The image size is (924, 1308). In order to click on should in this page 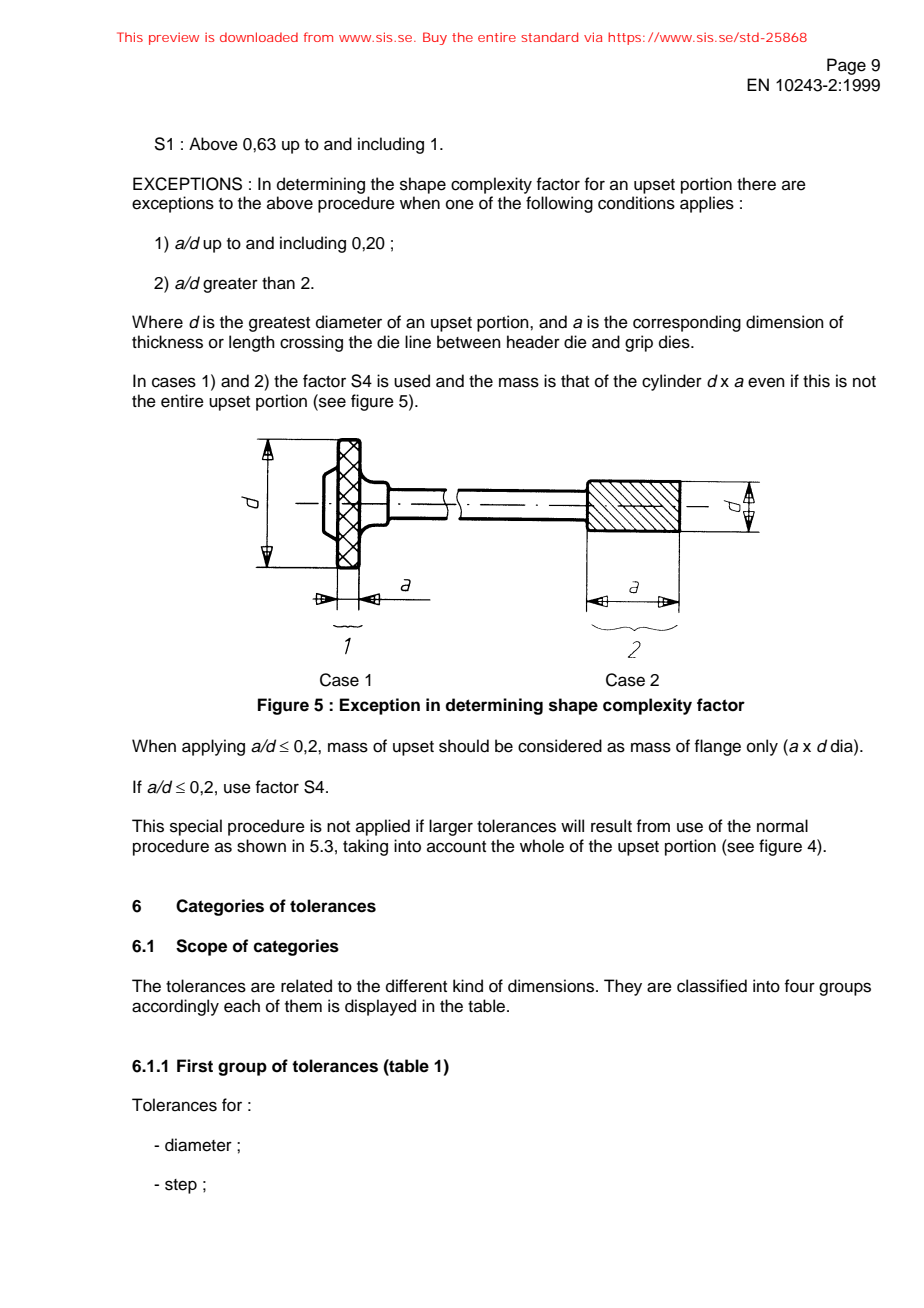, I will do `click(464, 746)`.
